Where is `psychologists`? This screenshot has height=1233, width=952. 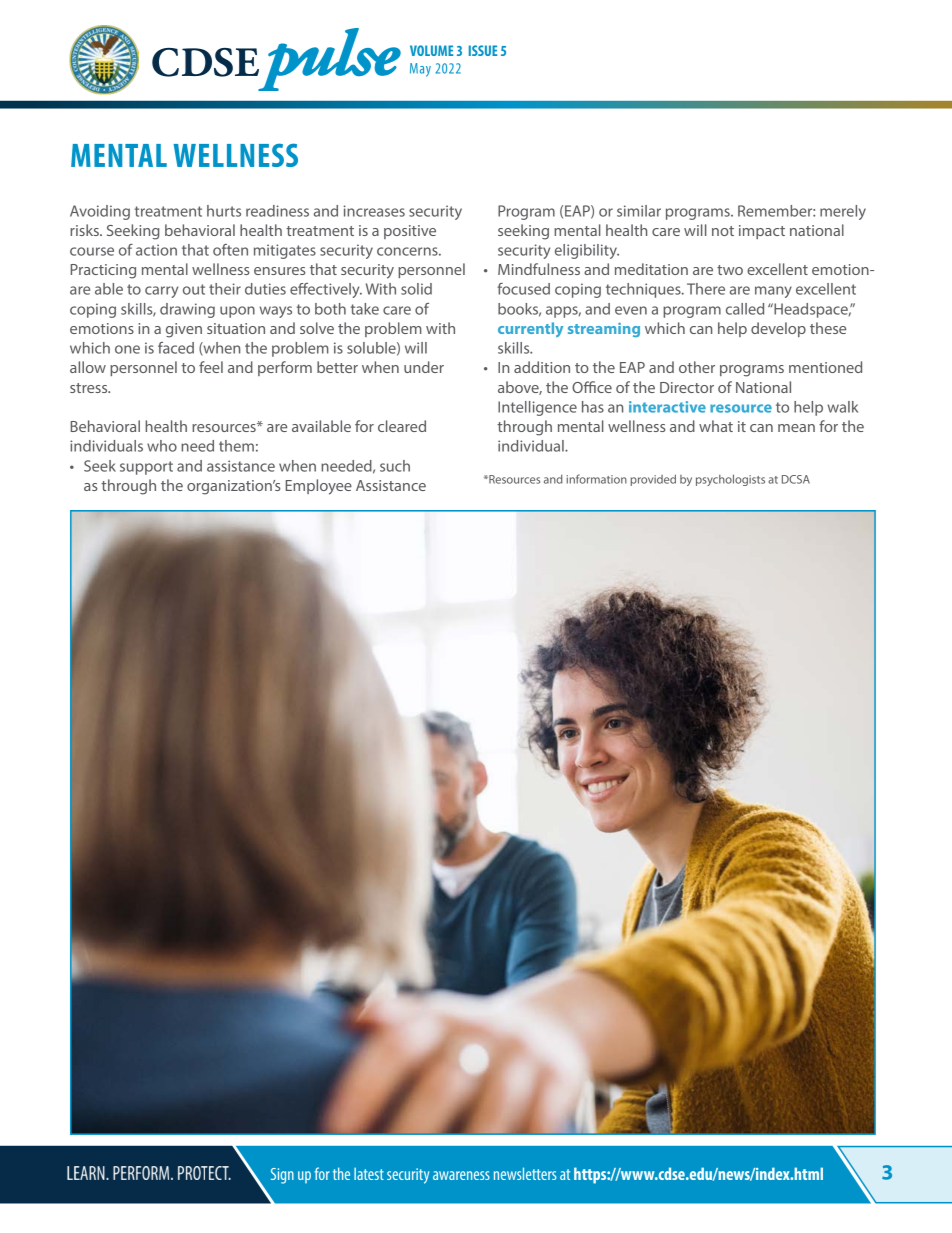 psychologists is located at coordinates (730, 480).
